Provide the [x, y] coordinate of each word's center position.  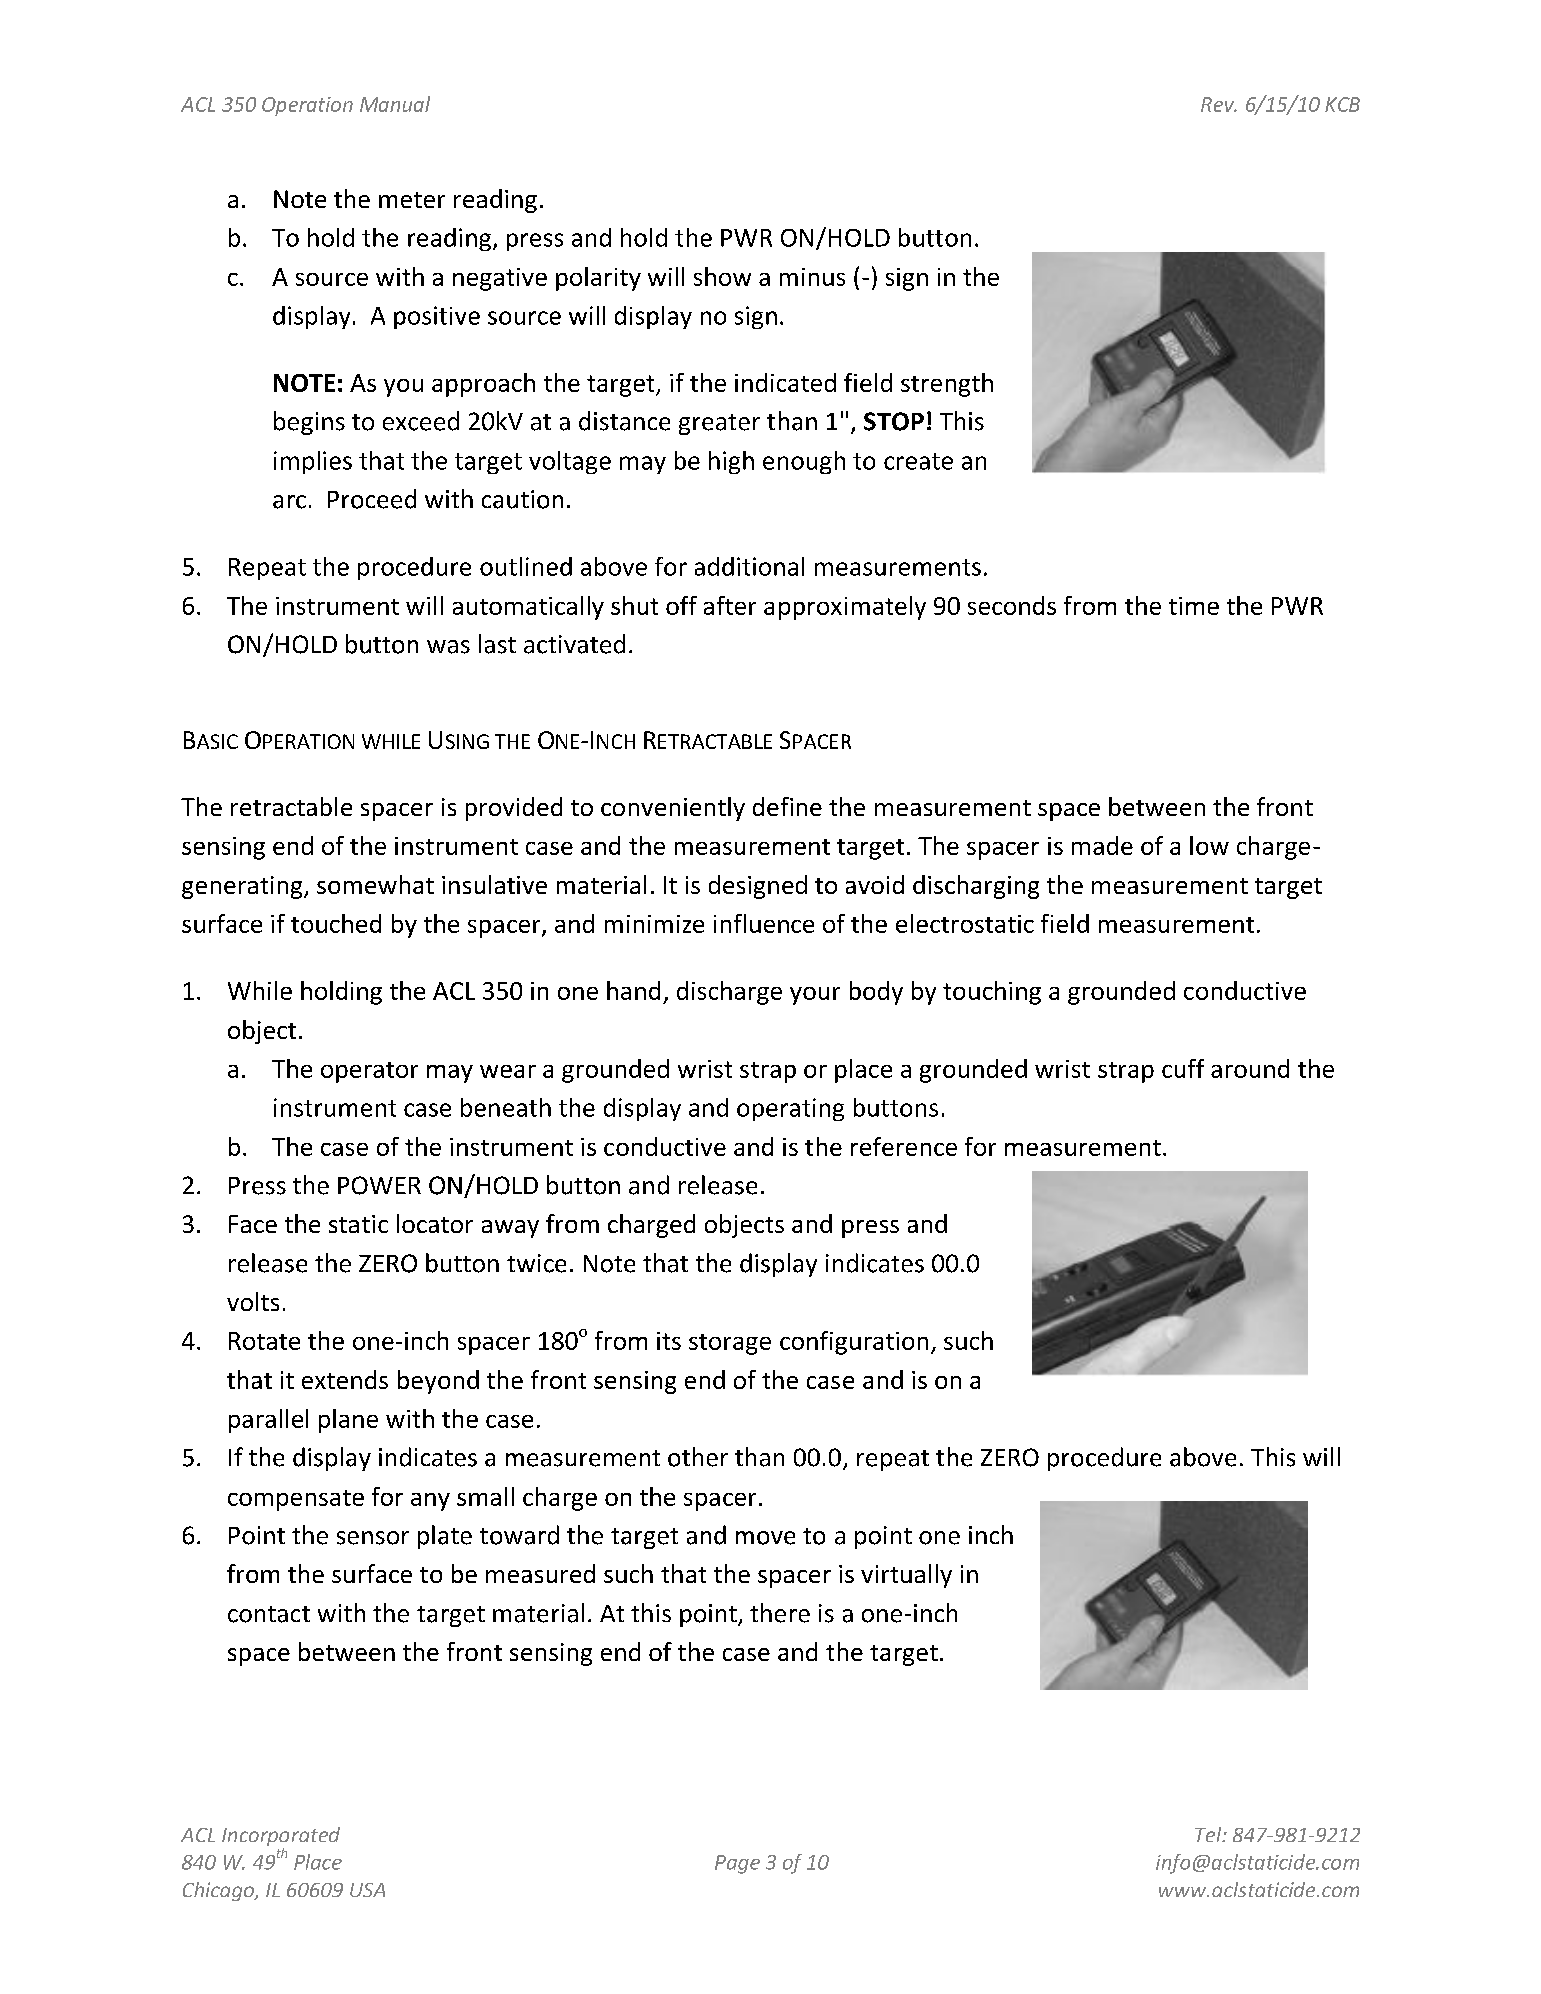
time [1194, 606]
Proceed [372, 499]
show [722, 276]
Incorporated [281, 1838]
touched [336, 923]
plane [348, 1421]
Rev [1219, 104]
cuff [1183, 1068]
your [815, 996]
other [698, 1457]
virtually [906, 1576]
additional [749, 566]
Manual [395, 104]
